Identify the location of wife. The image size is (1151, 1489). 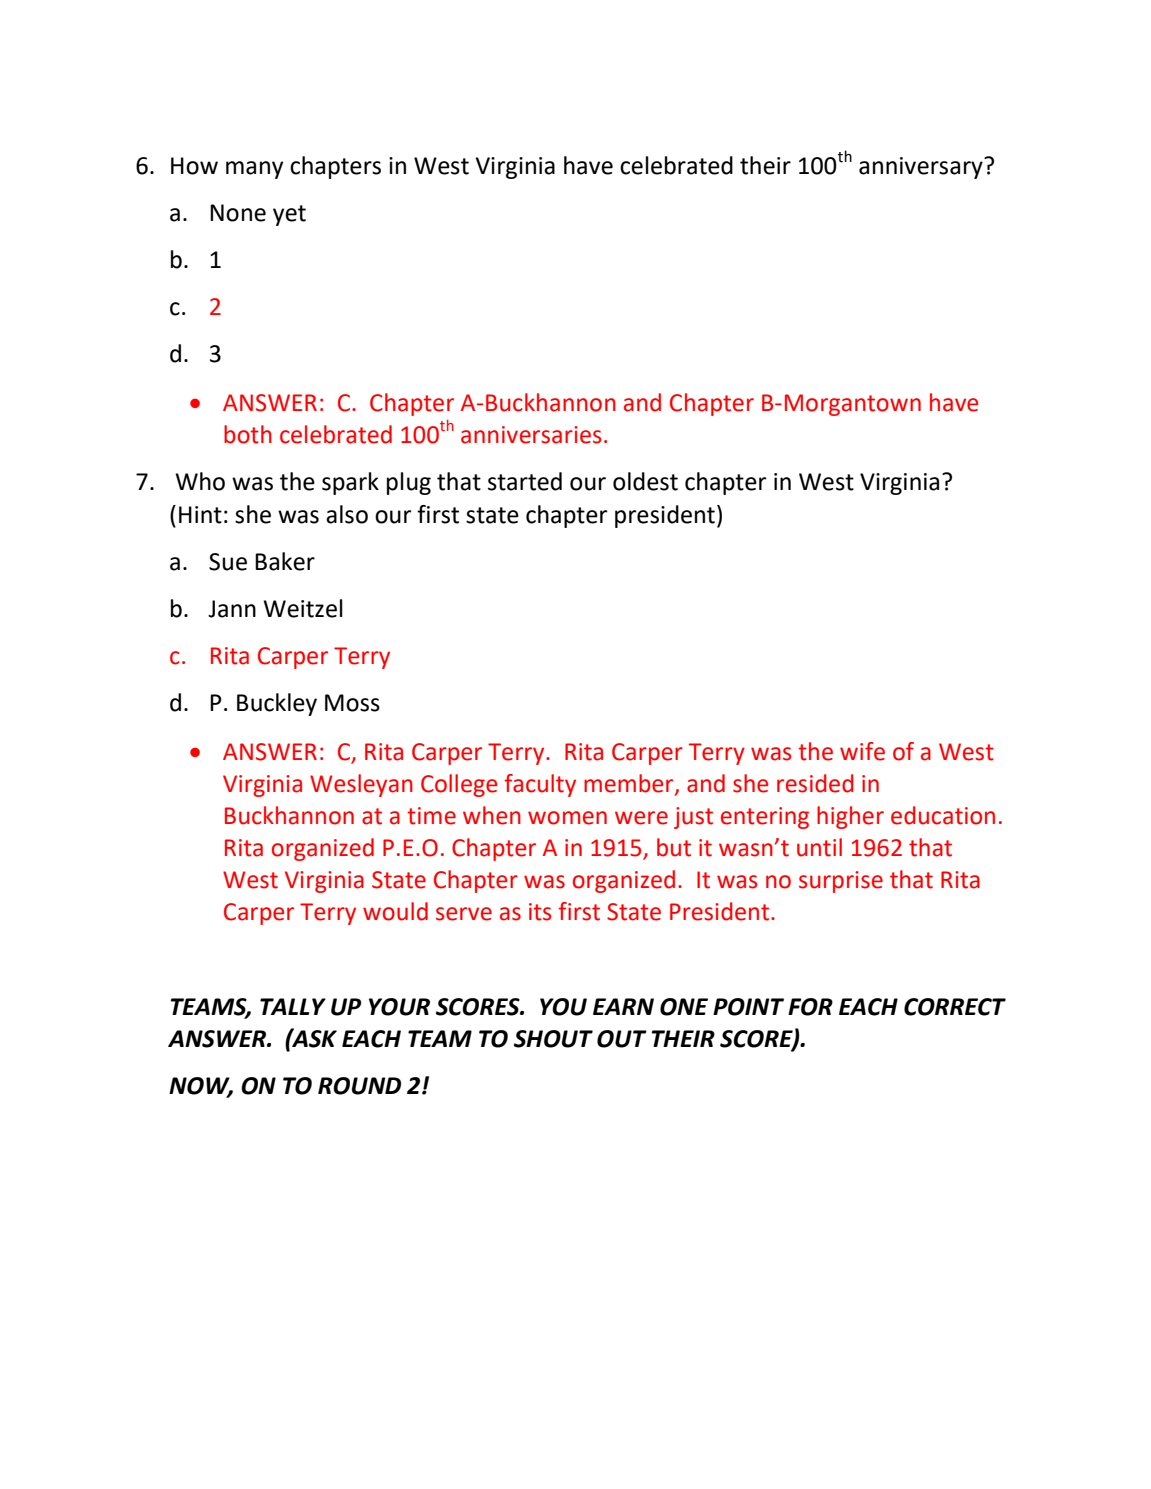
(862, 751).
